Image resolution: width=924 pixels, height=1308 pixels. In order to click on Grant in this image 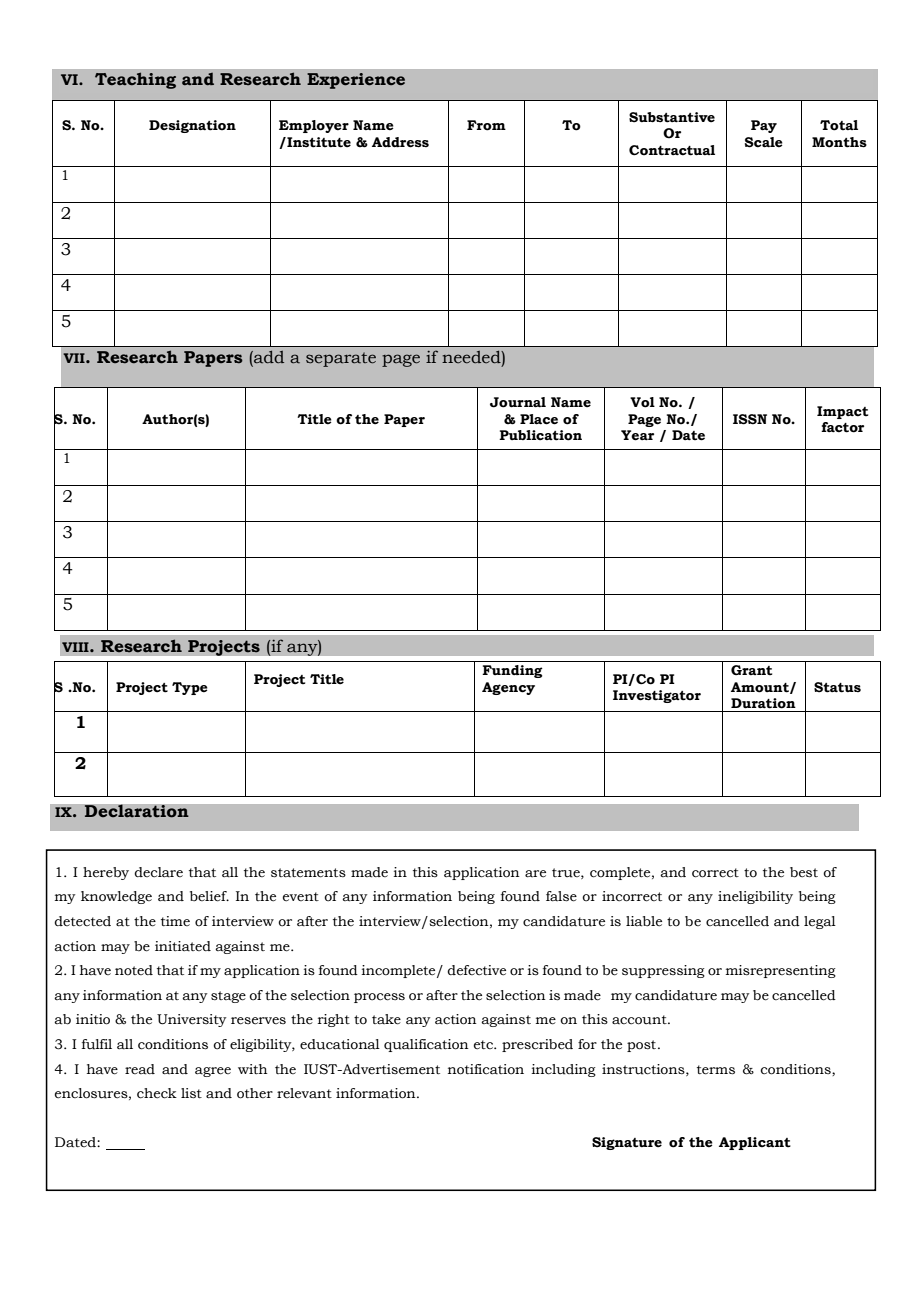, I will do `click(751, 670)`.
